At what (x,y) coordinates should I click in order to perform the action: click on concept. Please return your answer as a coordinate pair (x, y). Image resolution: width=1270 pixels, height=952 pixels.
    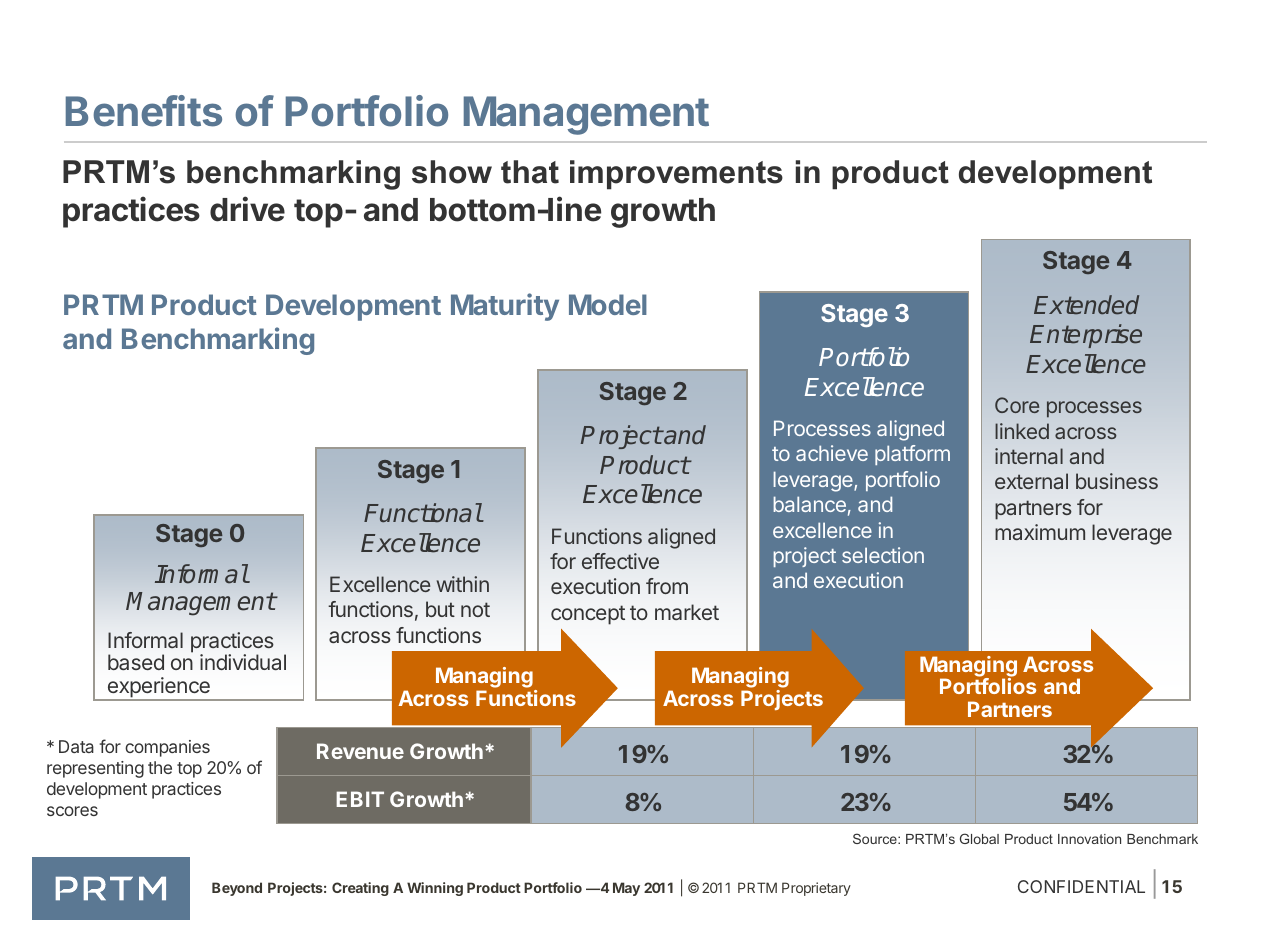
    Looking at the image, I should click on (588, 615).
